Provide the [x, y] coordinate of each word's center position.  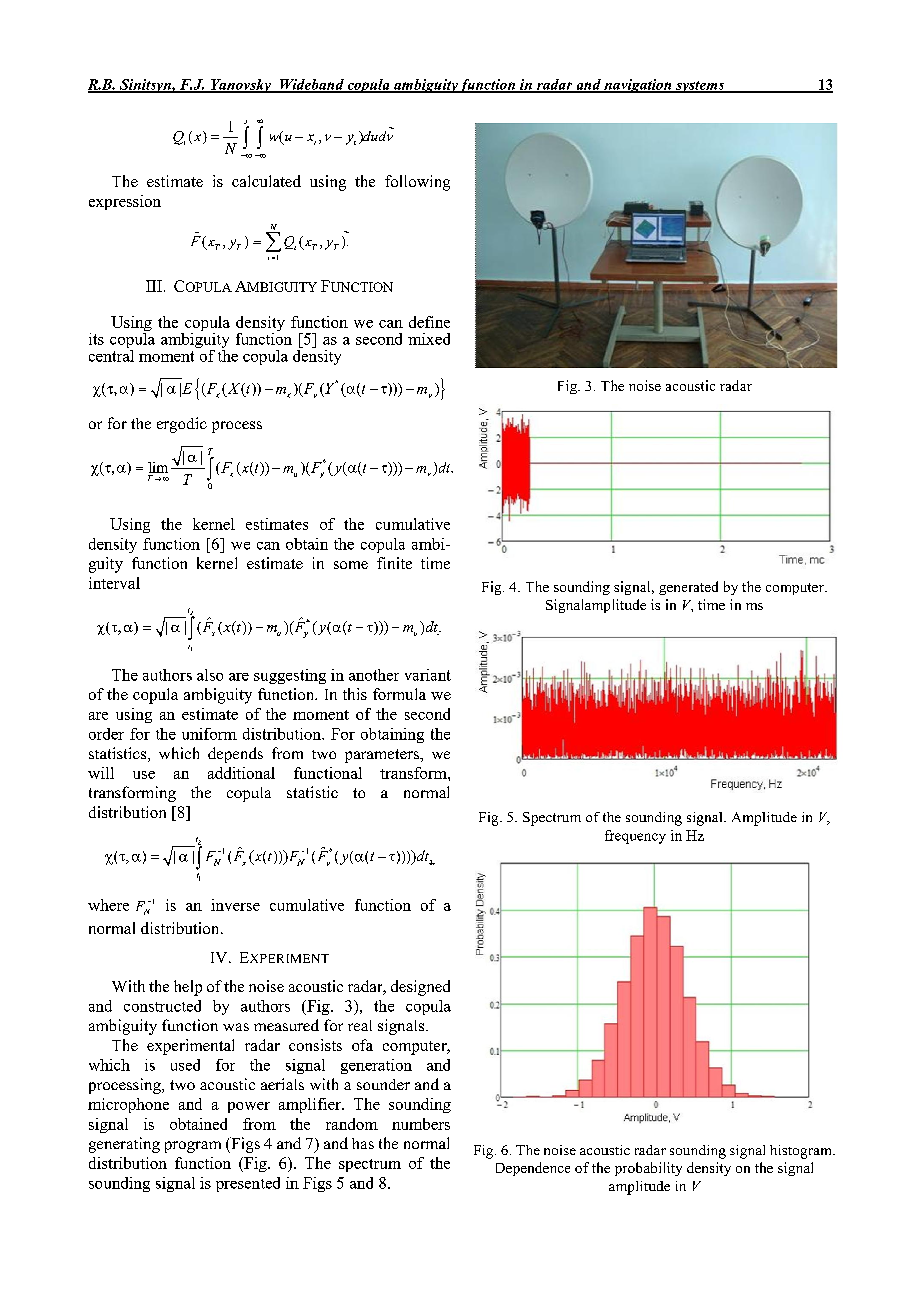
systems [700, 87]
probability [648, 1169]
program [193, 1147]
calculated [266, 181]
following [417, 183]
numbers [421, 1124]
